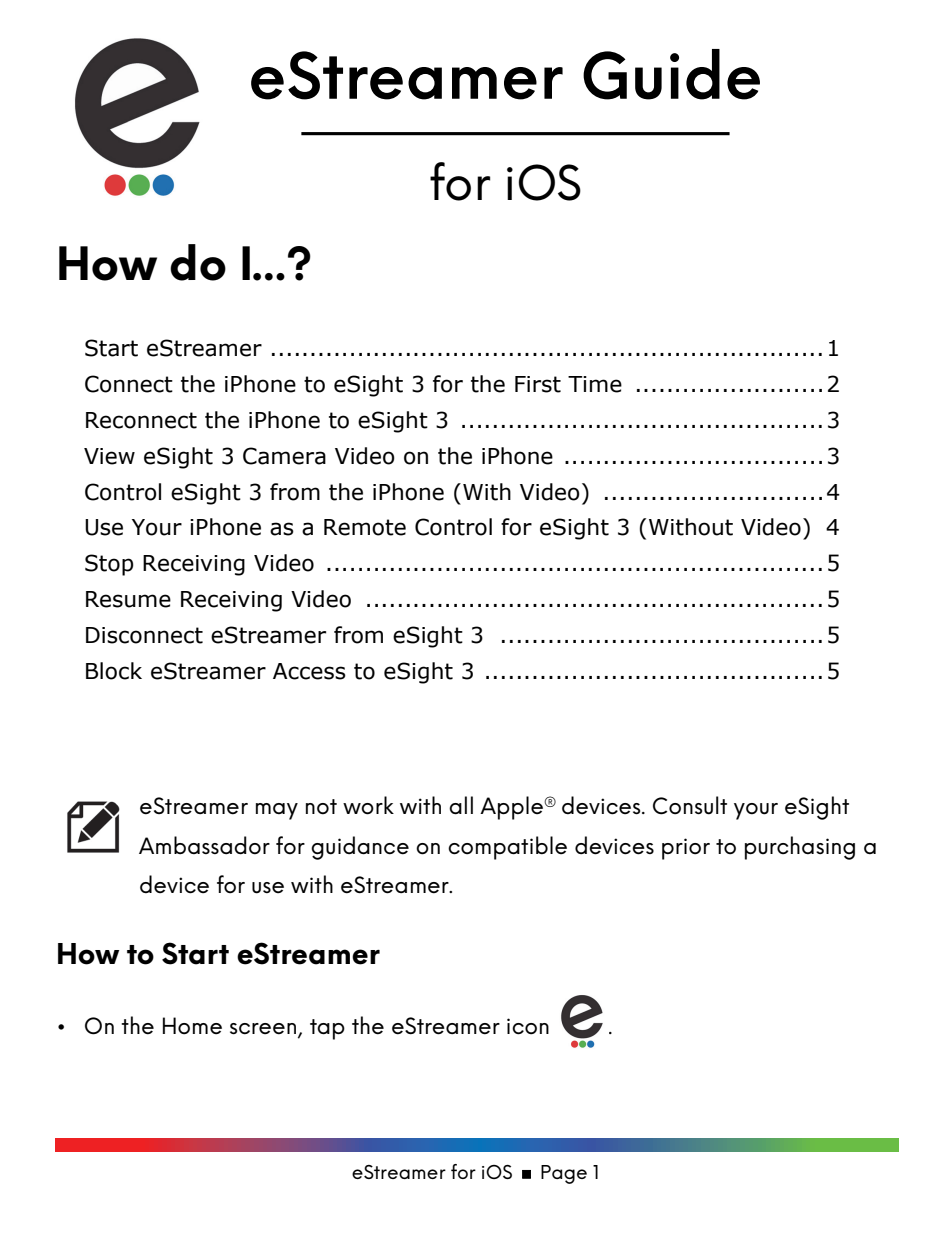 Image resolution: width=952 pixels, height=1233 pixels. What do you see at coordinates (192, 1026) in the image?
I see `Home` at bounding box center [192, 1026].
